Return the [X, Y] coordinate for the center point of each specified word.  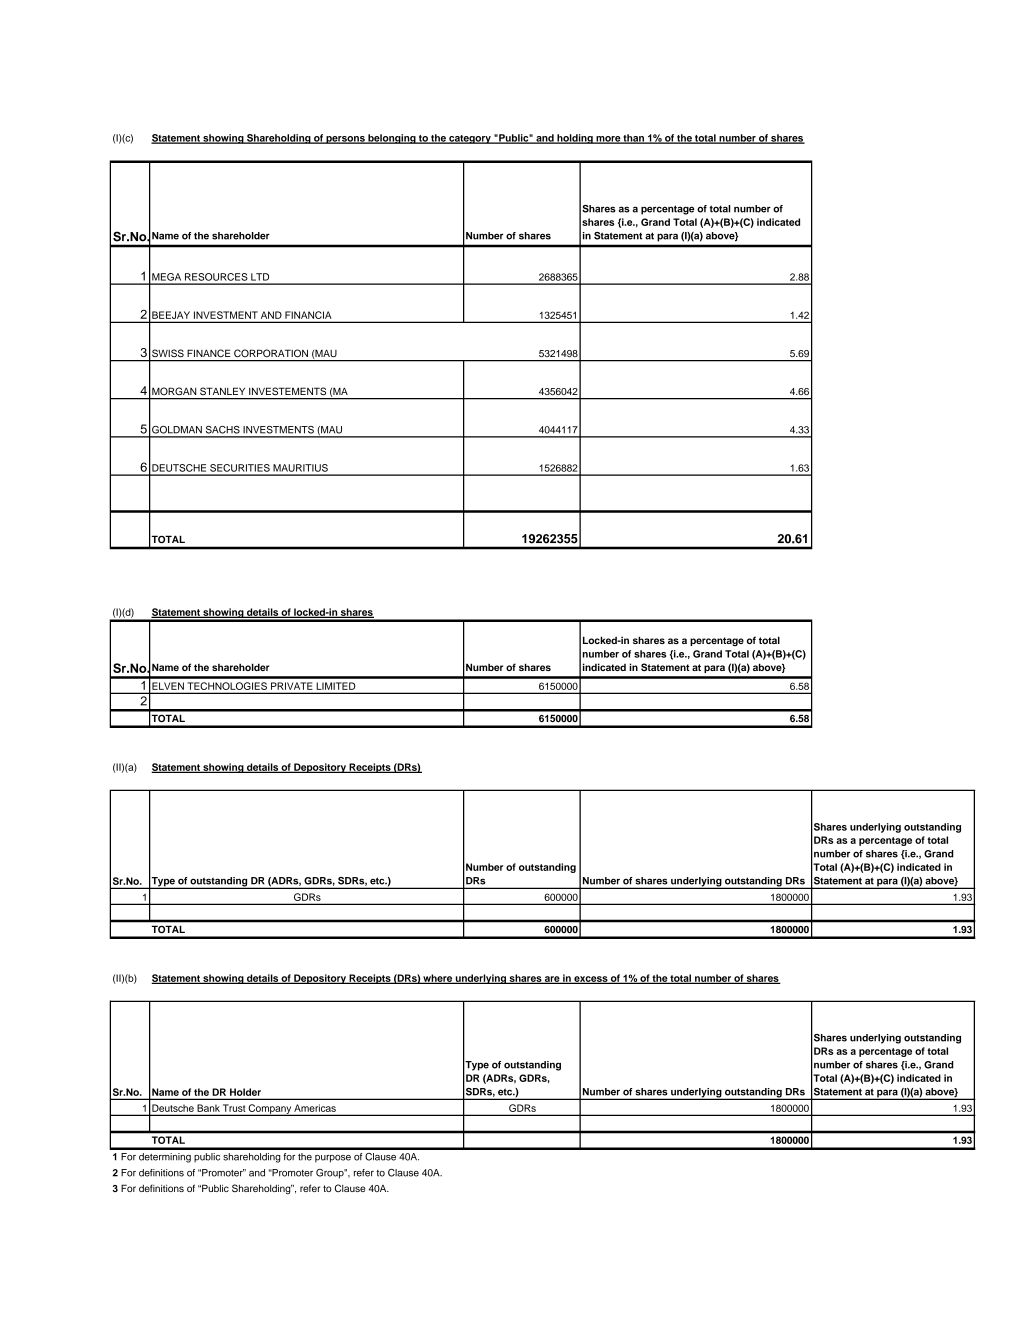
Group [331, 1174]
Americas [315, 1108]
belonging [392, 139]
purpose [333, 1159]
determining [165, 1158]
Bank [208, 1108]
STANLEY [222, 391]
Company [270, 1110]
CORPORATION [271, 353]
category [470, 139]
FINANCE [209, 353]
